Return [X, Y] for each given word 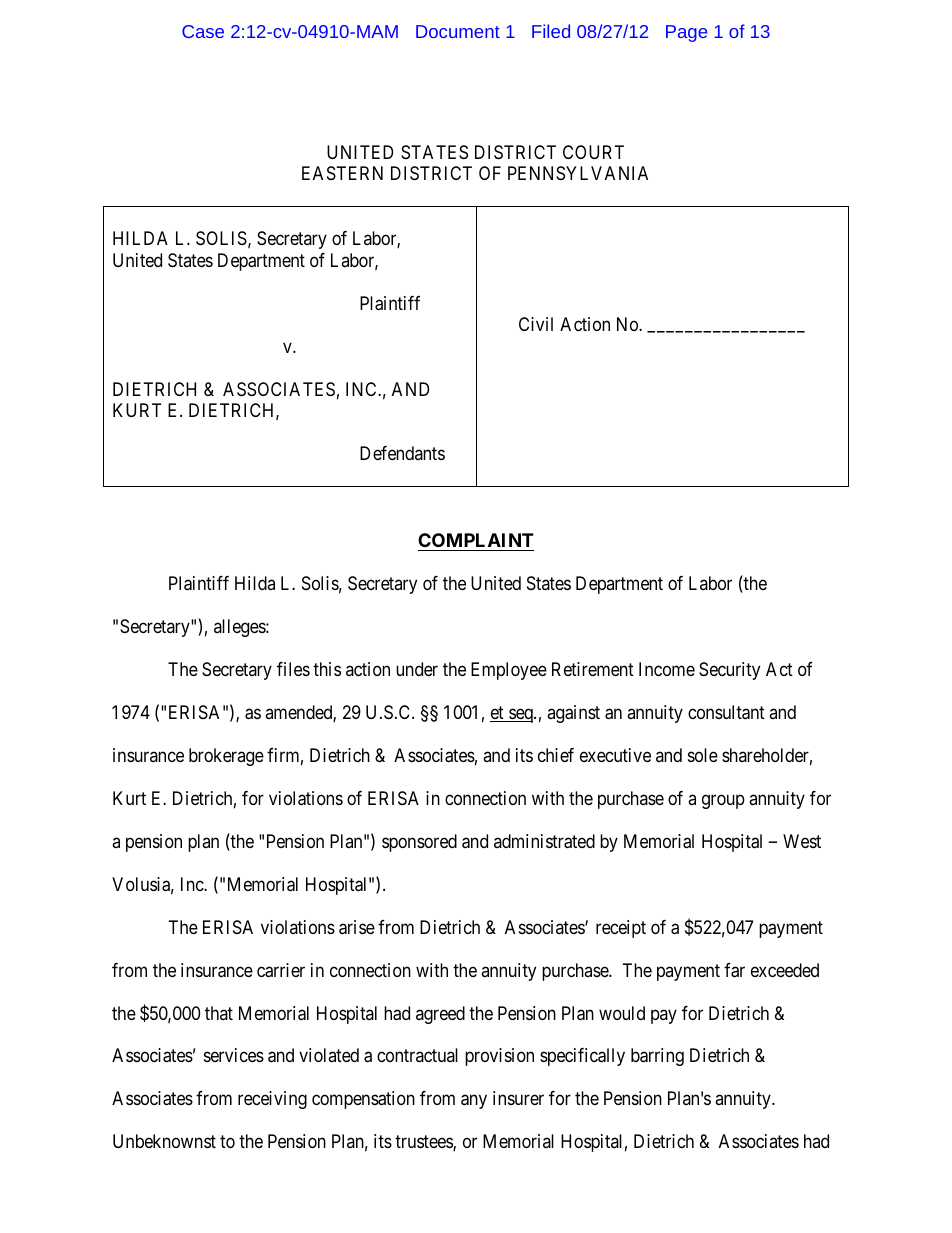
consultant [726, 712]
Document [458, 31]
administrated [544, 841]
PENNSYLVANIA [578, 173]
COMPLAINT [476, 540]
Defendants [402, 453]
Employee [509, 671]
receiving [272, 1100]
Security [729, 671]
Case [203, 31]
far [734, 970]
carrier [281, 970]
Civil [536, 324]
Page [686, 33]
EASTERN [342, 173]
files [293, 669]
